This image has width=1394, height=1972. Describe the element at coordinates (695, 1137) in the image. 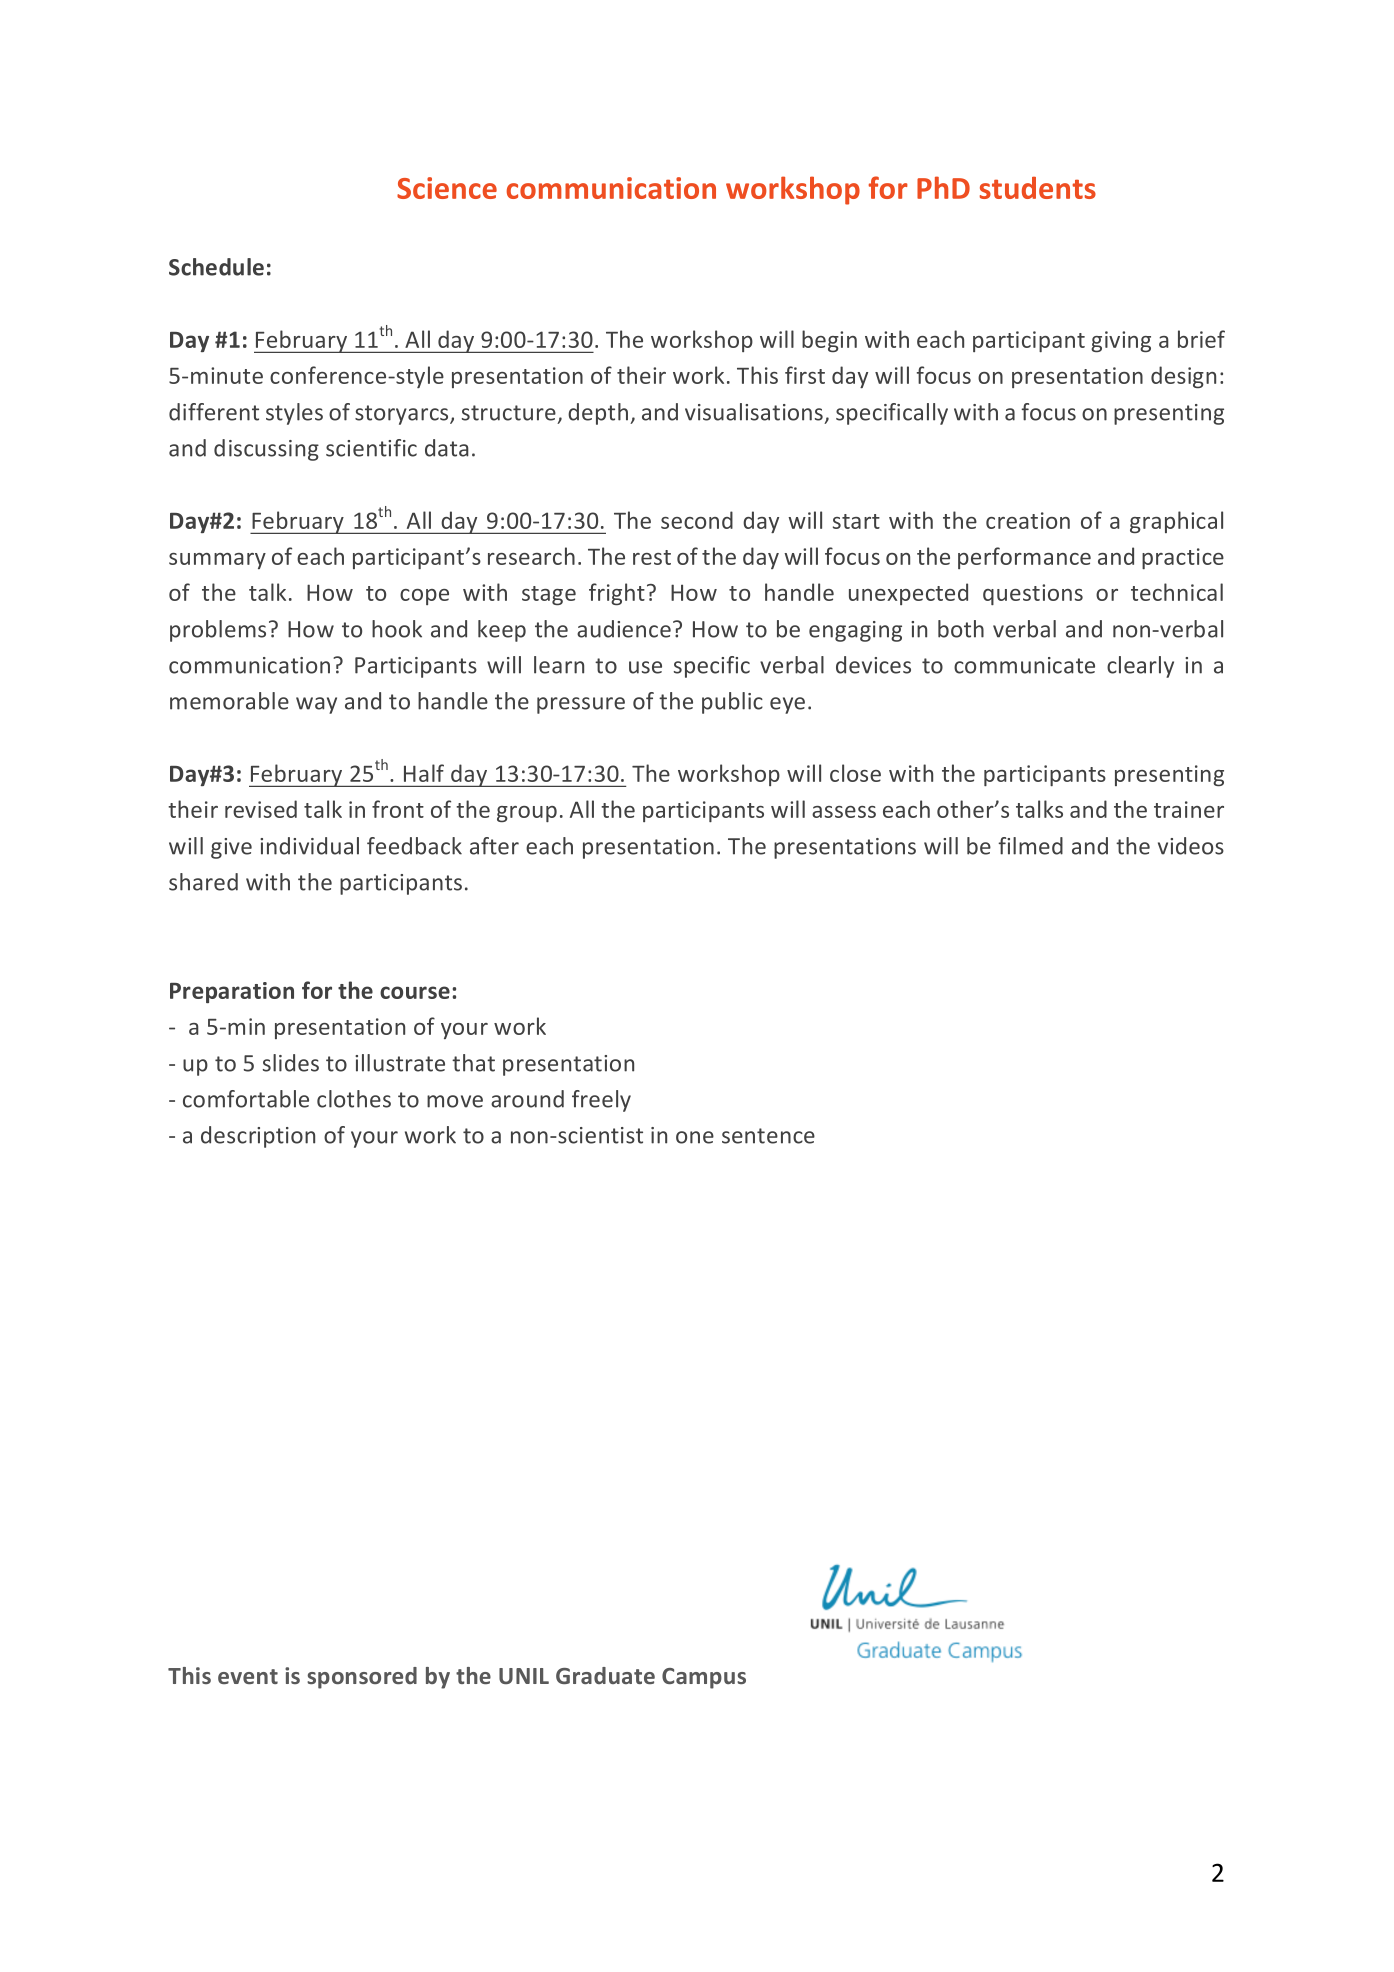

I see `one` at that location.
